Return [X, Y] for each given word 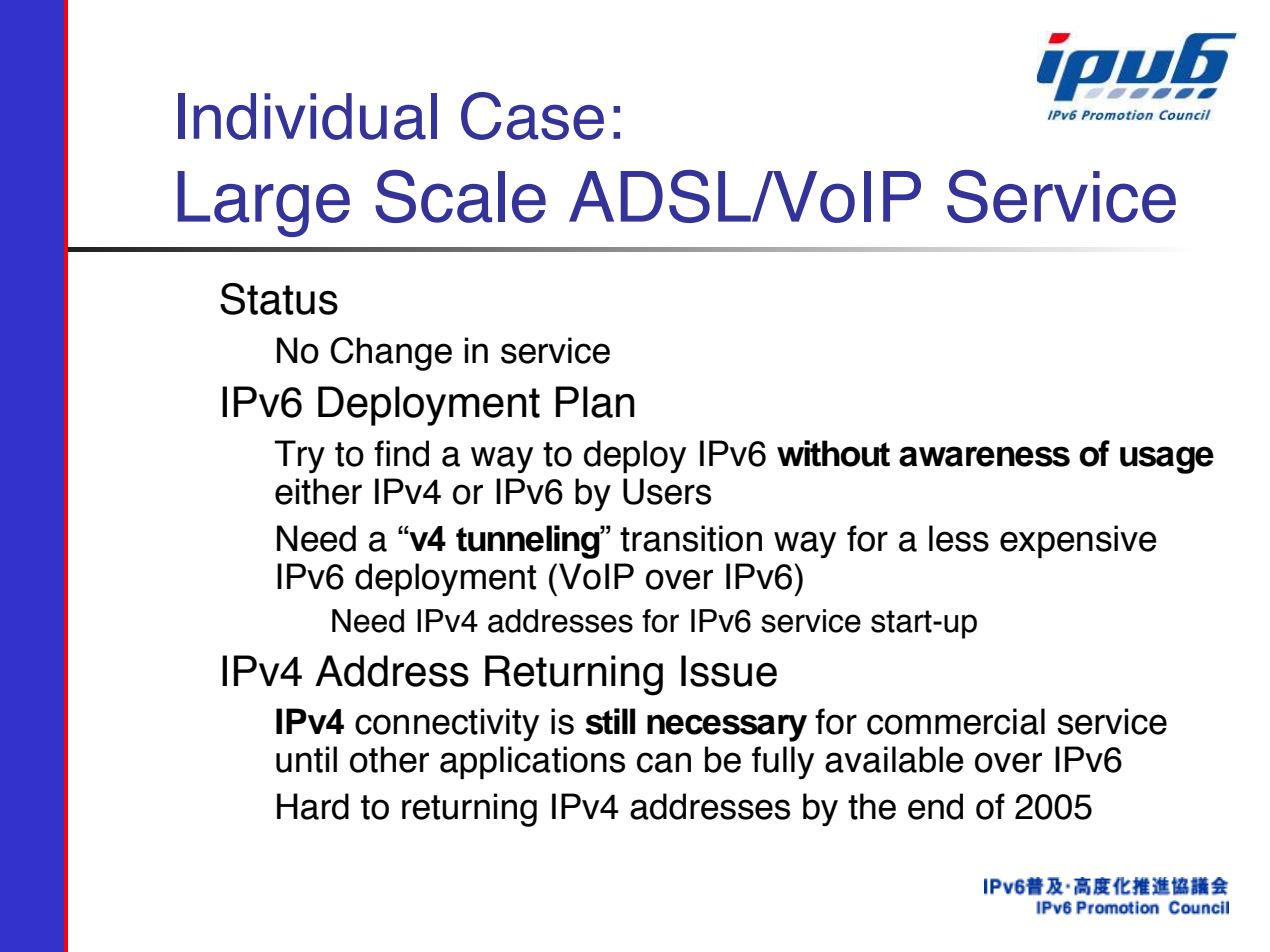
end [935, 806]
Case [532, 116]
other [389, 759]
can [664, 762]
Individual [307, 116]
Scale [460, 196]
